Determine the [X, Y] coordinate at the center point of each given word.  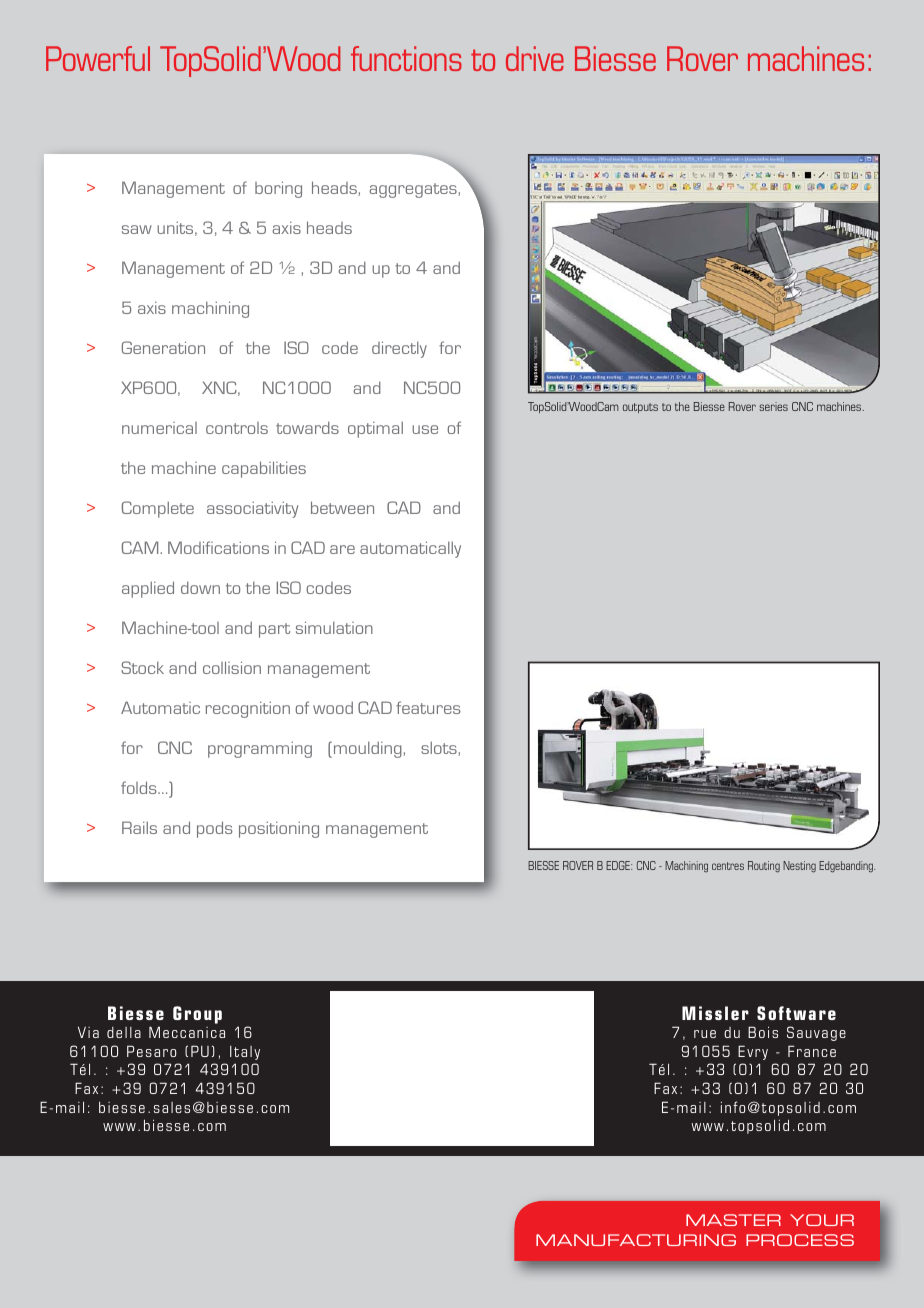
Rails [139, 827]
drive [535, 58]
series [773, 406]
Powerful [98, 58]
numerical [159, 428]
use [425, 429]
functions [406, 58]
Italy [245, 1053]
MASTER [733, 1220]
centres [728, 866]
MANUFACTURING [636, 1240]
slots [440, 748]
